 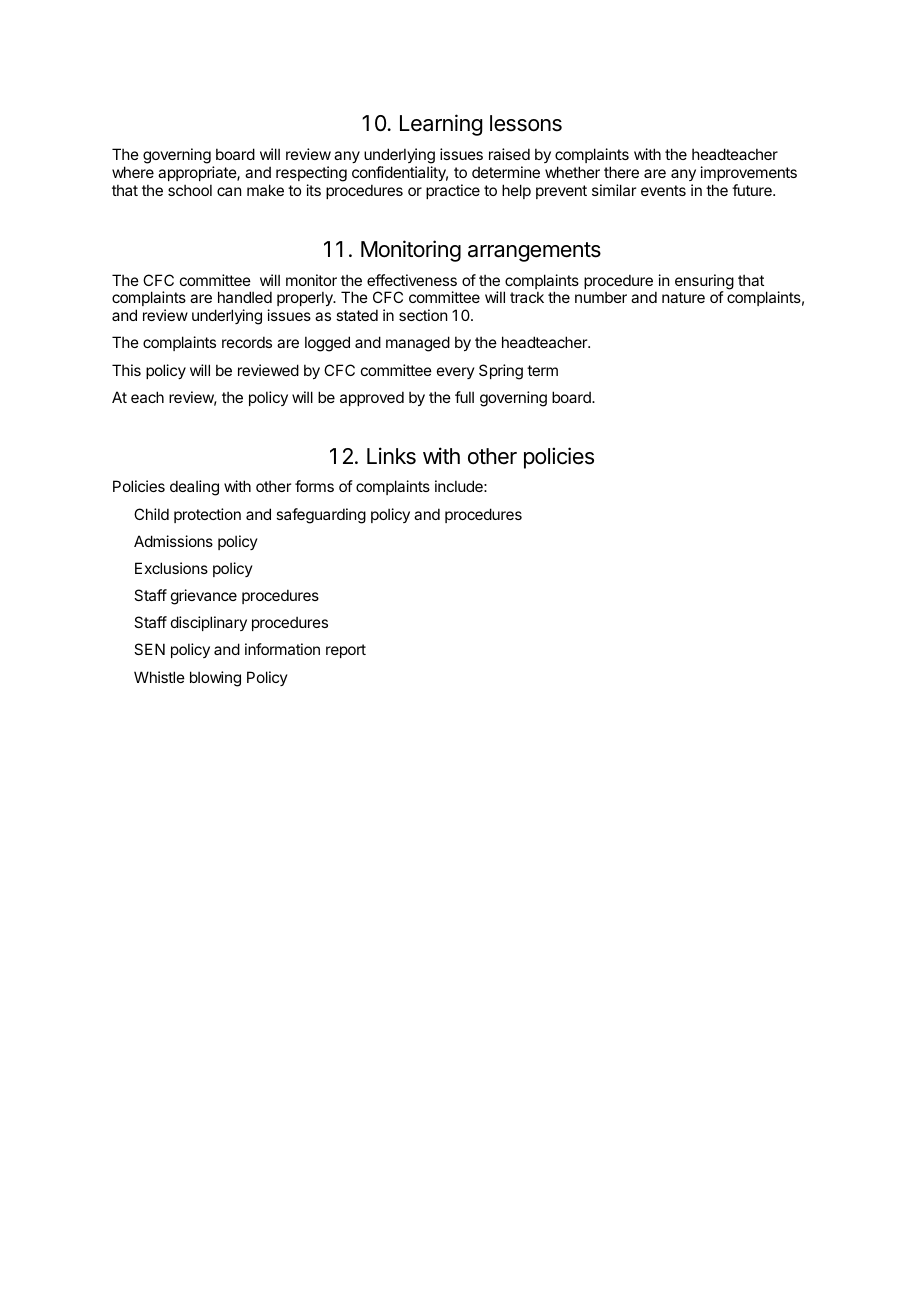 What do you see at coordinates (704, 283) in the screenshot?
I see `ensuring` at bounding box center [704, 283].
